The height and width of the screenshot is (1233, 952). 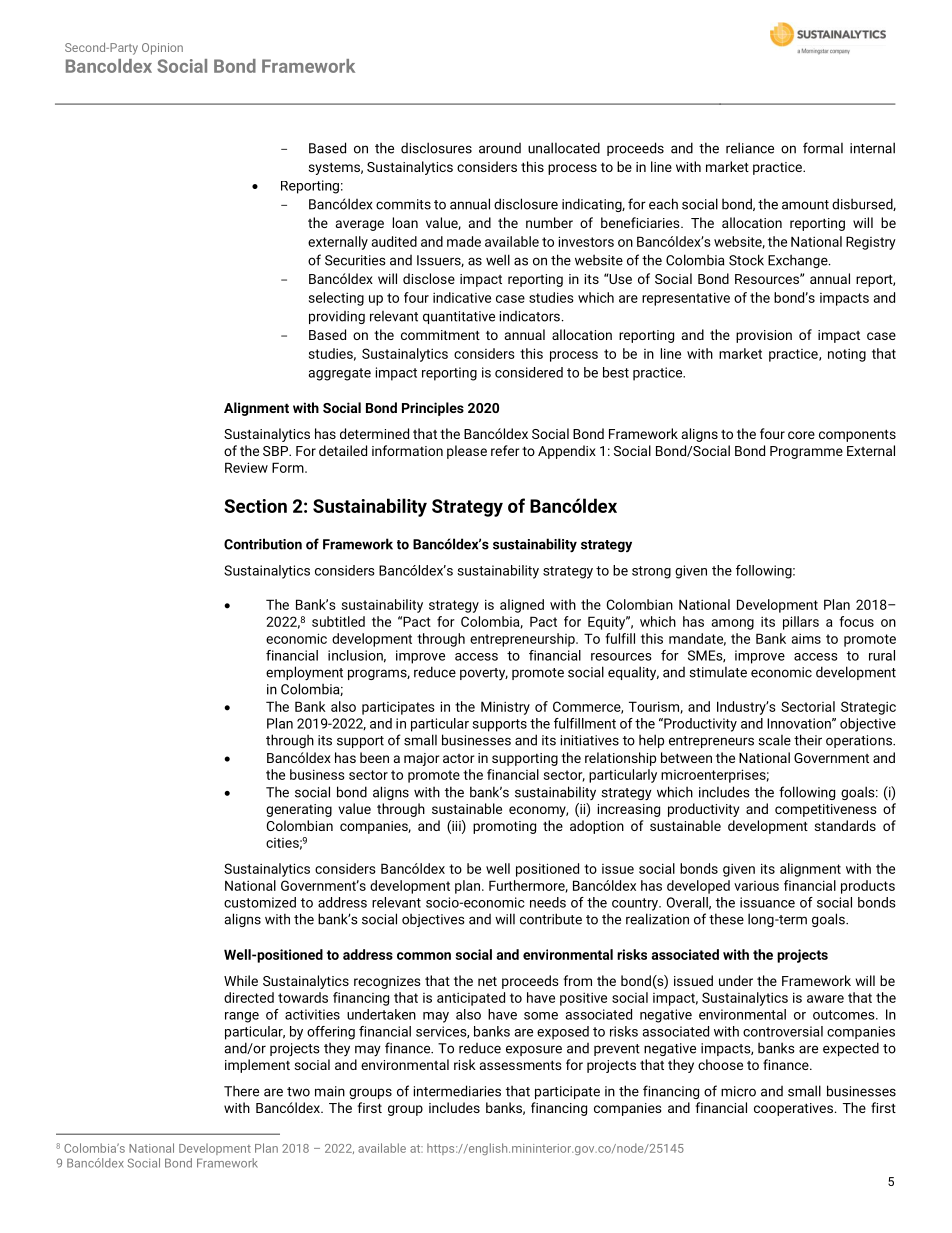 What do you see at coordinates (299, 810) in the screenshot?
I see `generating` at bounding box center [299, 810].
